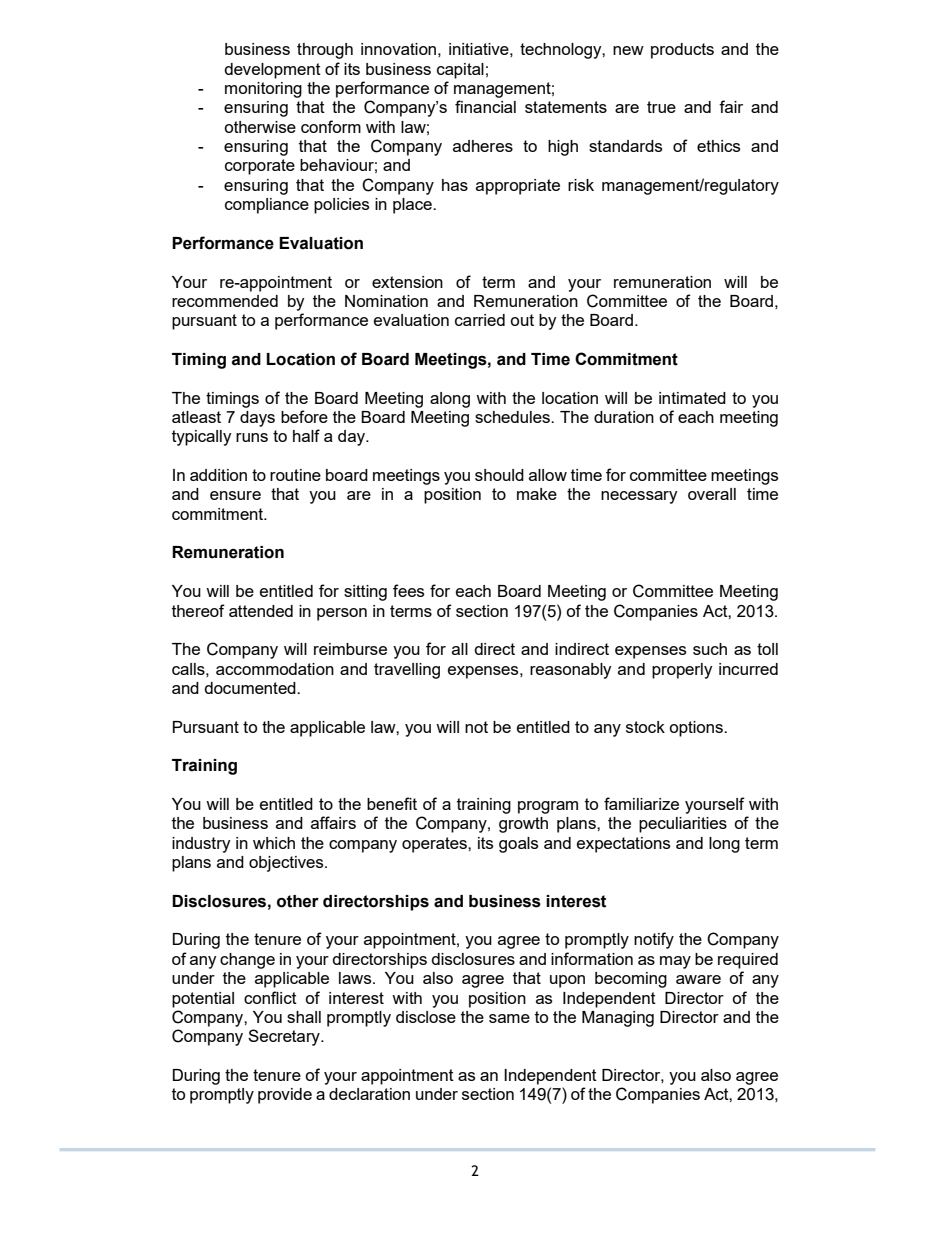 This image has width=952, height=1233. I want to click on such, so click(710, 649).
